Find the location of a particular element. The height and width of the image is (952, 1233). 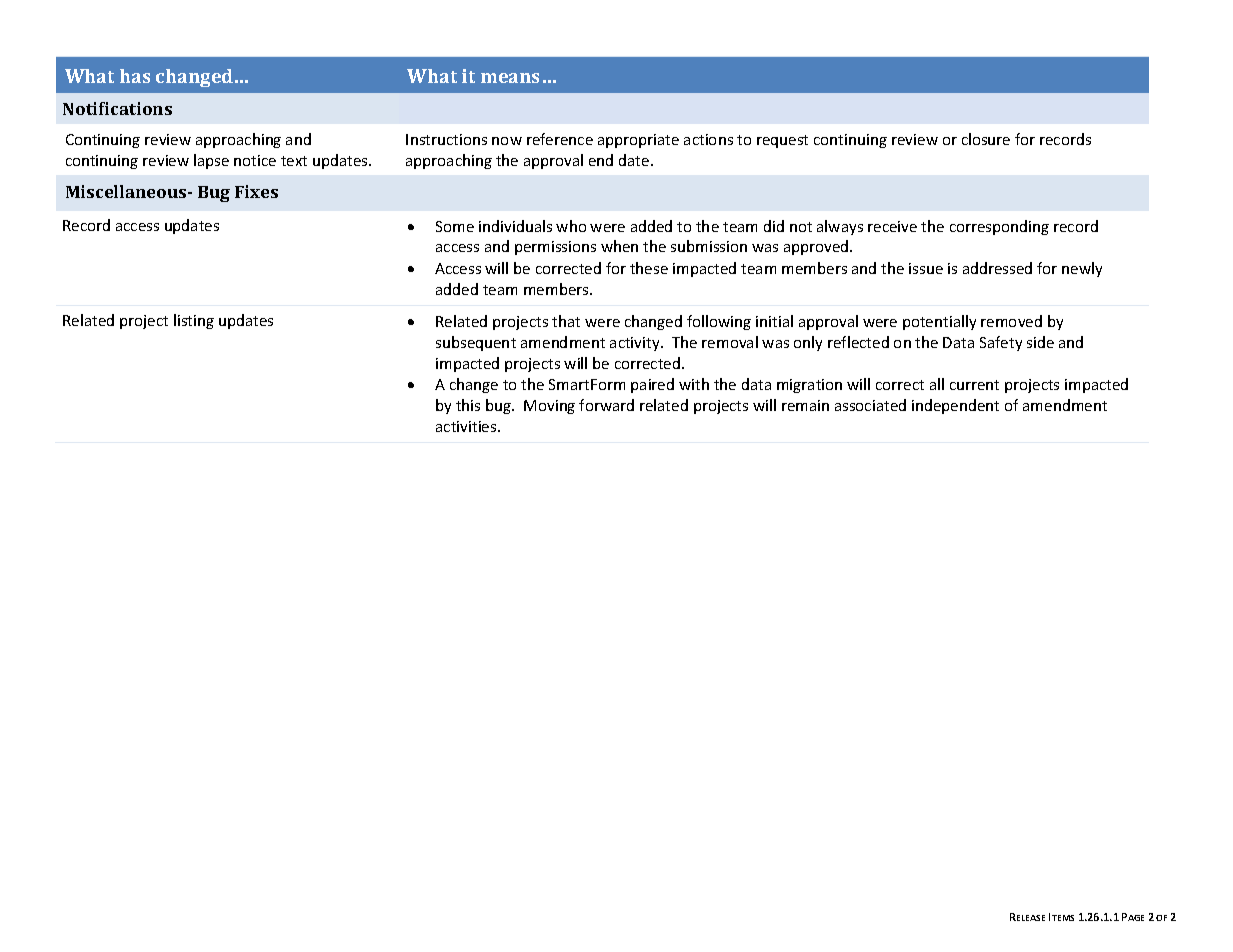

removed is located at coordinates (1011, 321).
